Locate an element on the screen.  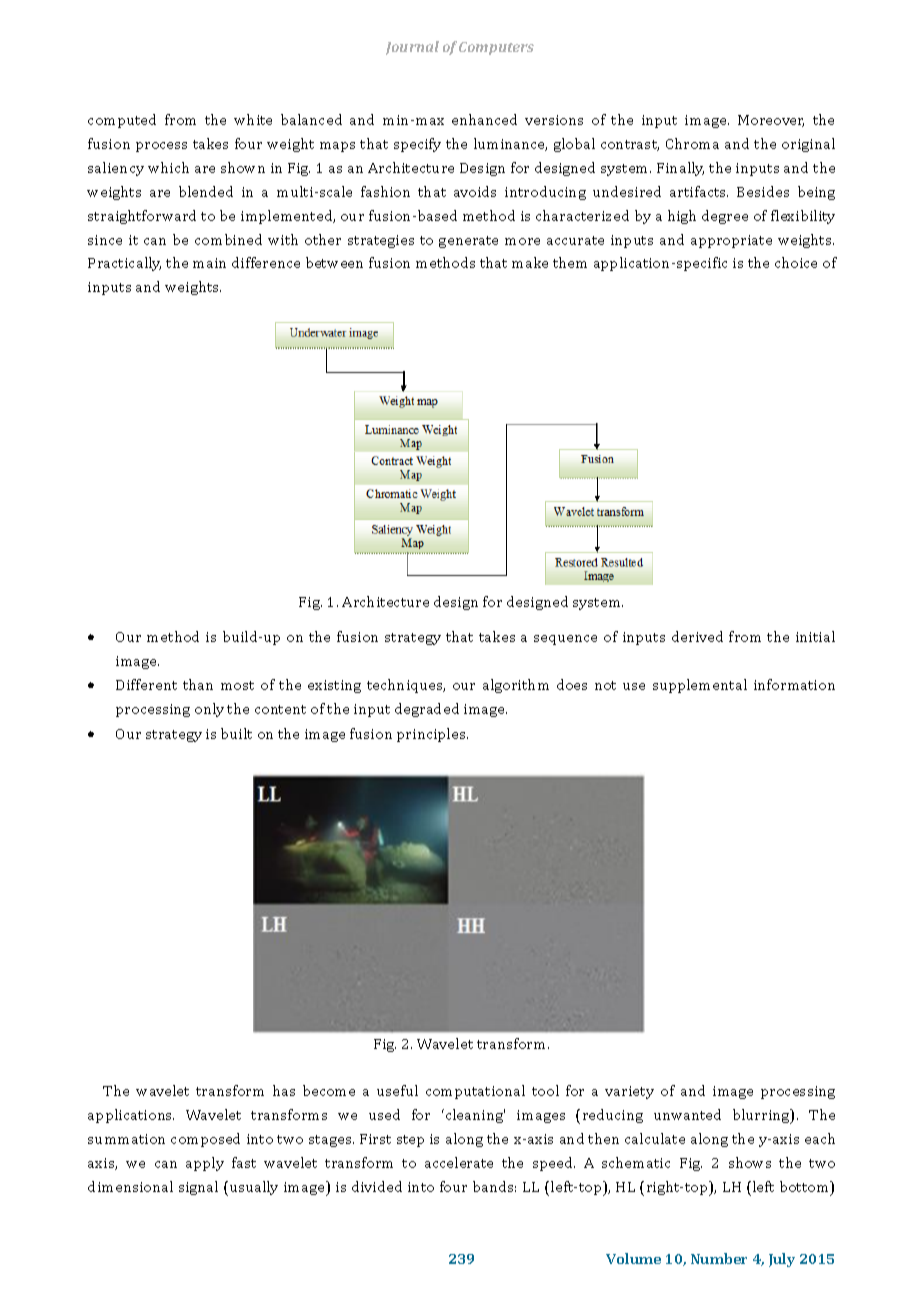
signal is located at coordinates (198, 1188).
